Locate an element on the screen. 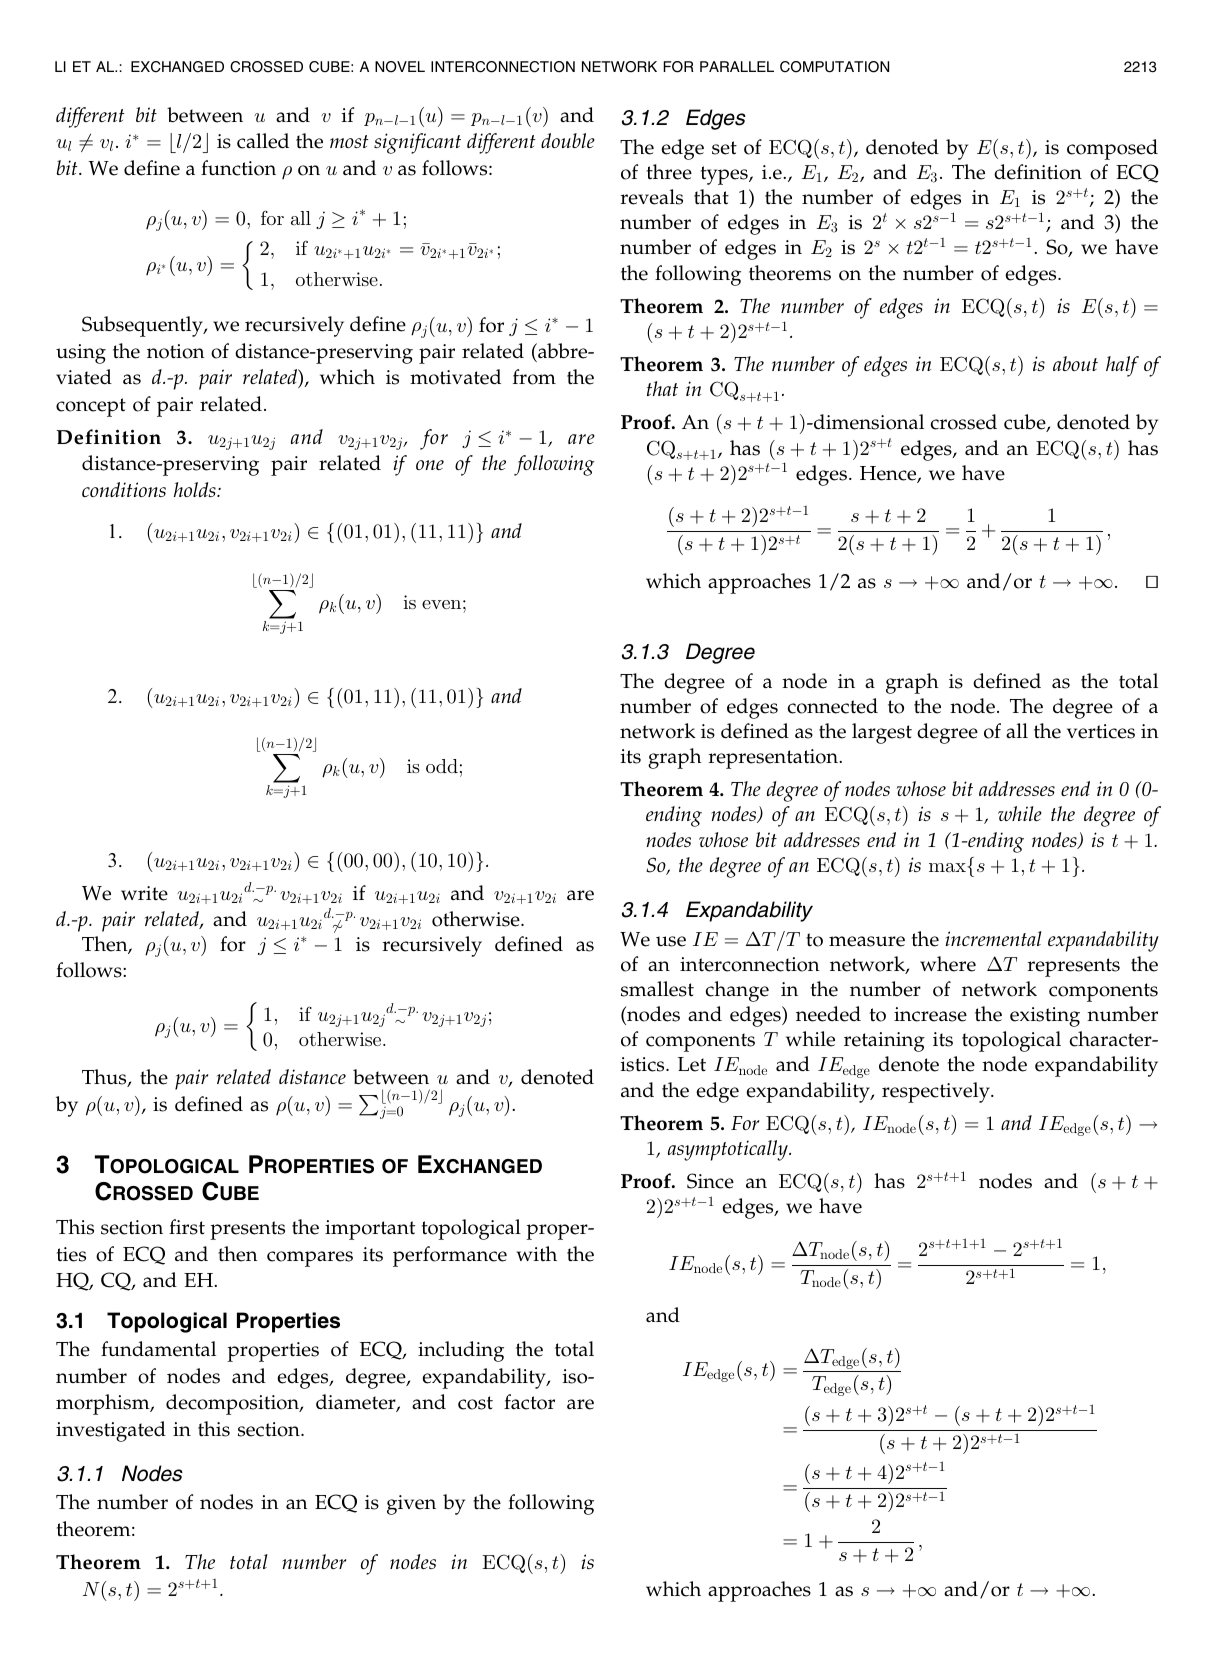 This screenshot has width=1216, height=1660. composed is located at coordinates (1112, 149).
